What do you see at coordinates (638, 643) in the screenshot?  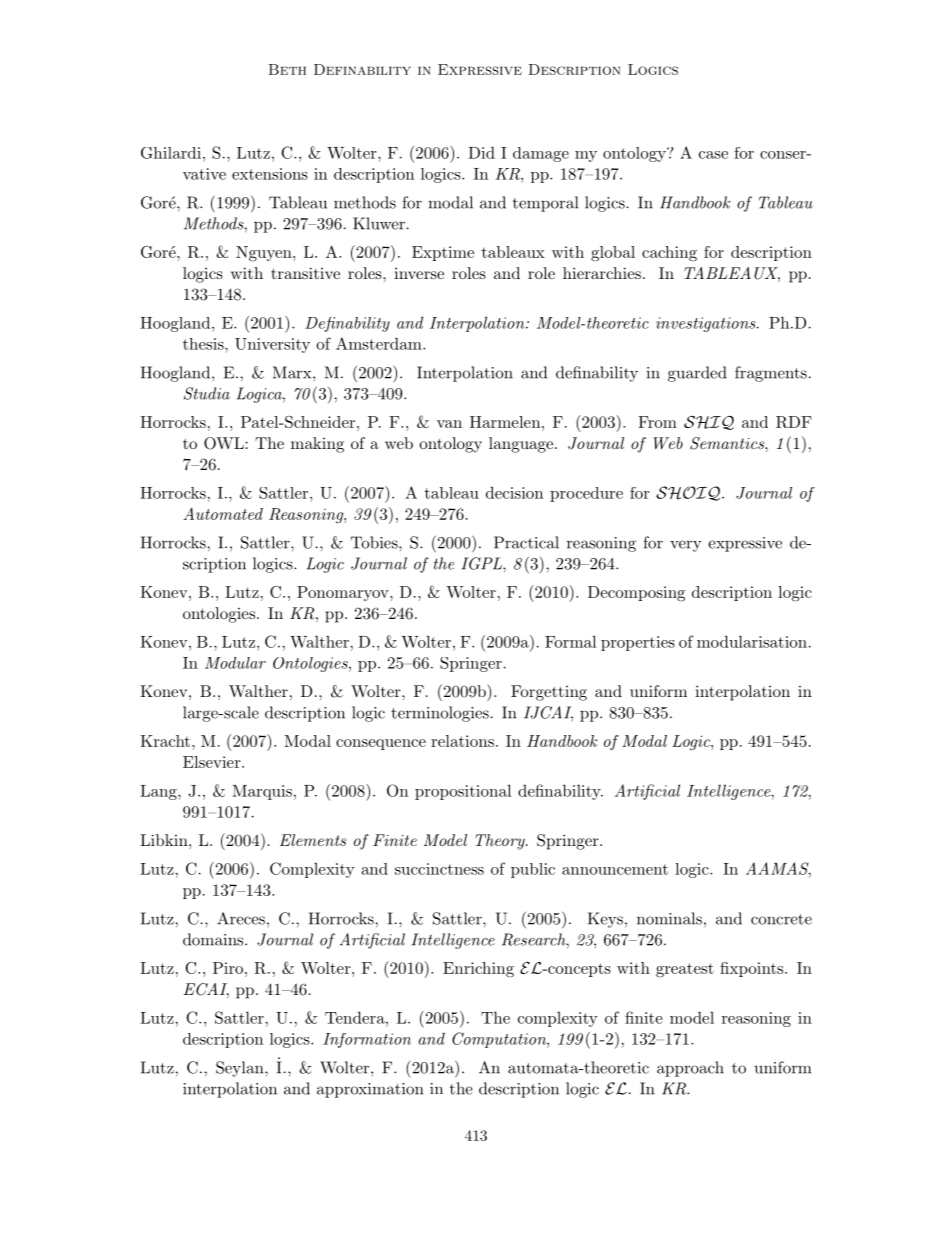 I see `properties` at bounding box center [638, 643].
